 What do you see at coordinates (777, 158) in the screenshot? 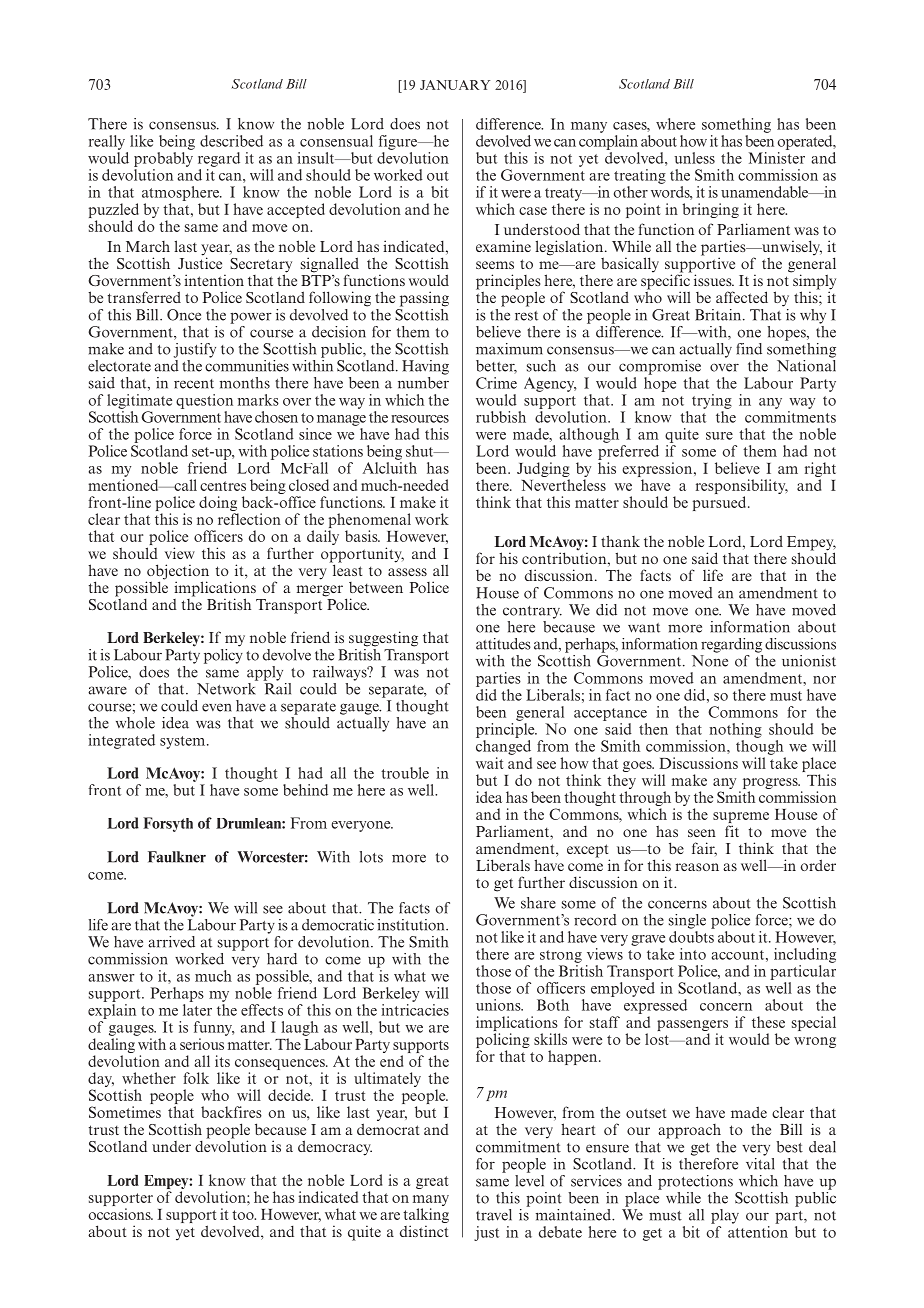
I see `Minister` at bounding box center [777, 158].
